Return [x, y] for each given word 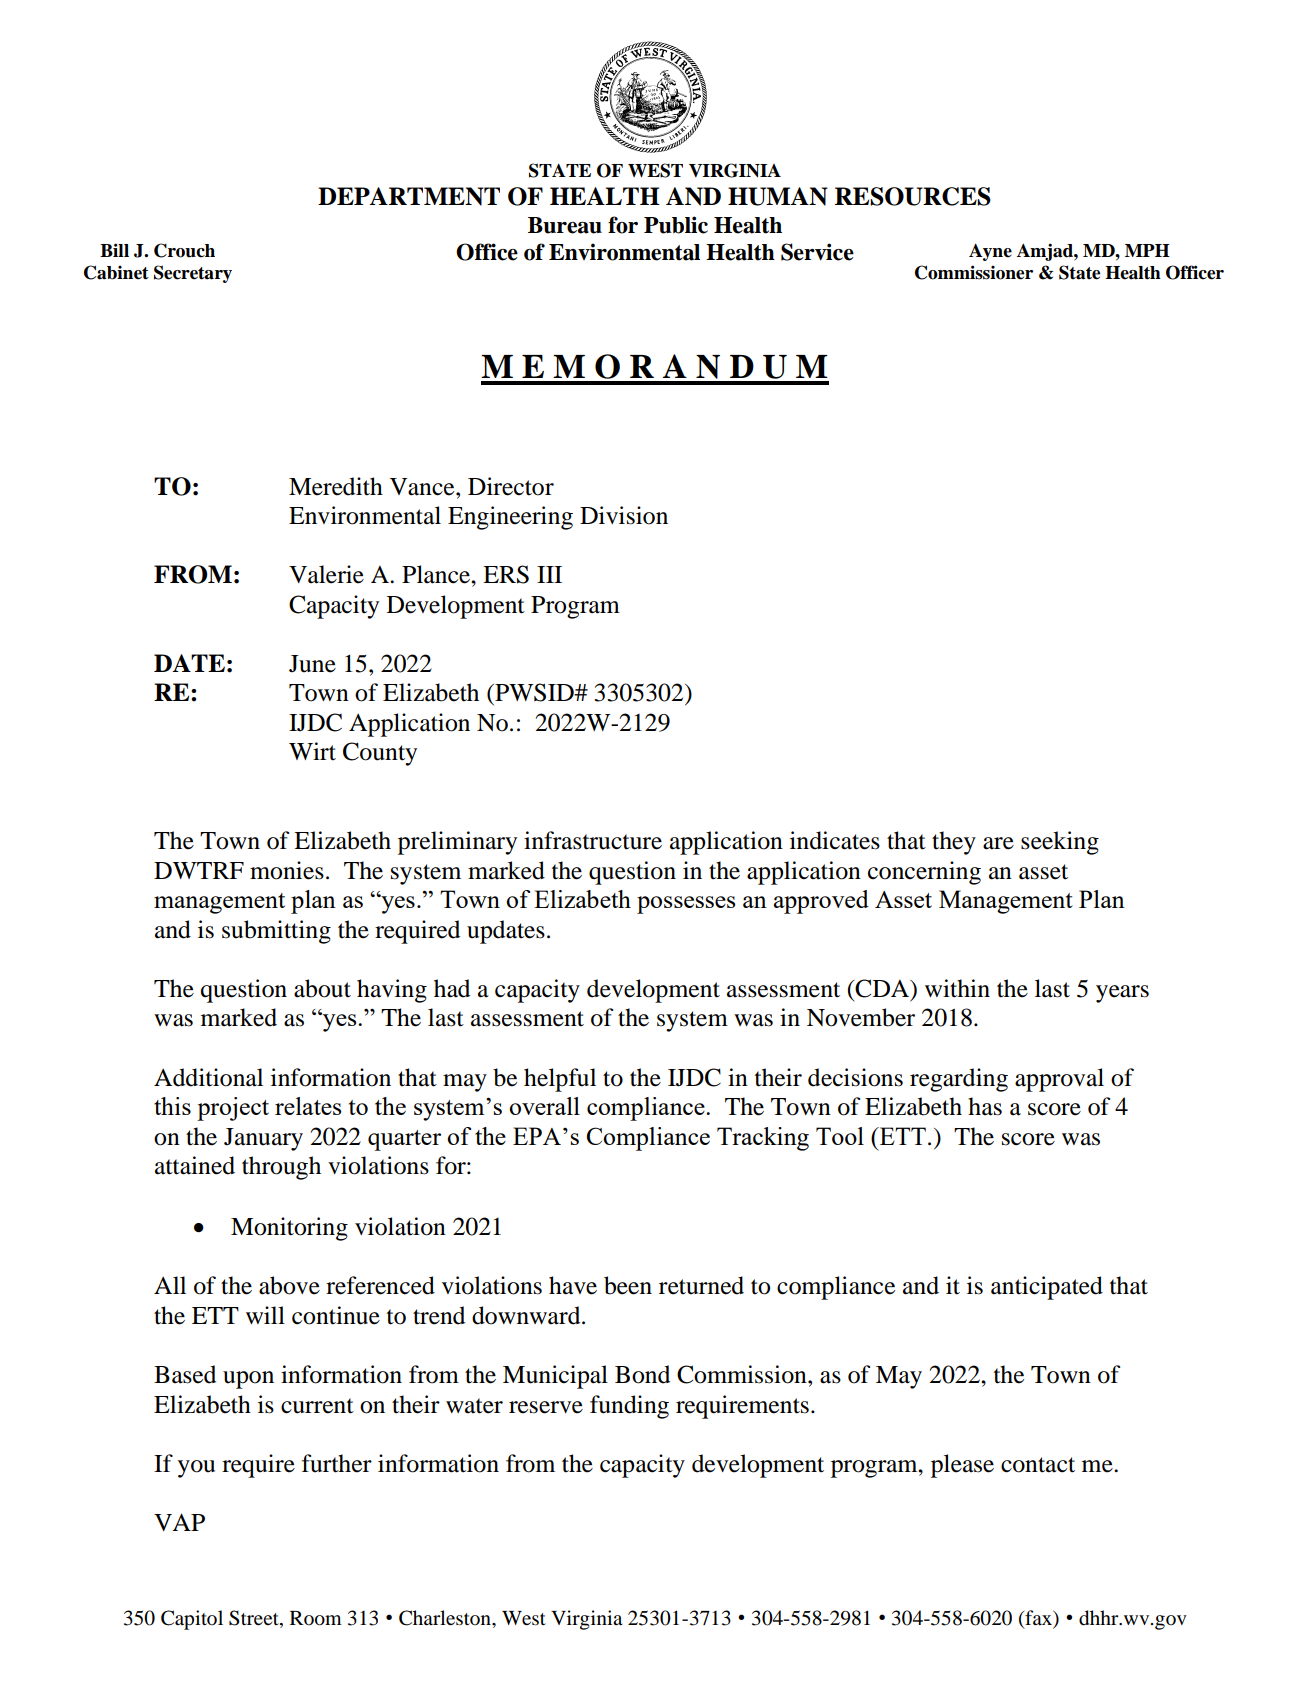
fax [1038, 1619]
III [549, 574]
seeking [1060, 843]
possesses [686, 905]
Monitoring [289, 1229]
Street [255, 1619]
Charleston [446, 1618]
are [998, 843]
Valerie [326, 574]
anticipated [1047, 1288]
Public [676, 225]
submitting [276, 932]
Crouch [184, 250]
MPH [1147, 250]
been [628, 1285]
